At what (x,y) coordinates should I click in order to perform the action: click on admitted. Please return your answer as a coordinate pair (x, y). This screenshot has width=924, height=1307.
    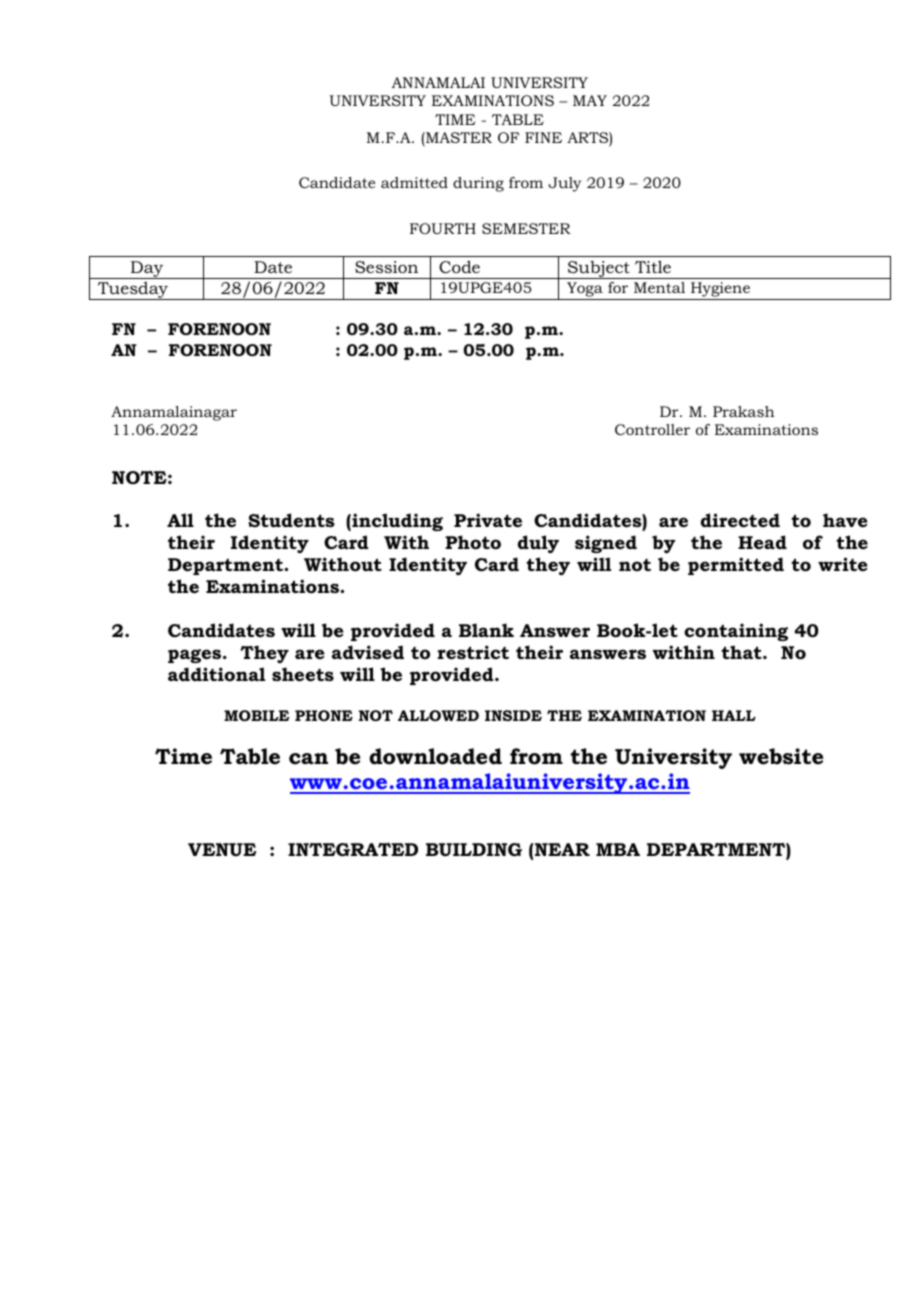
    Looking at the image, I should click on (414, 182).
